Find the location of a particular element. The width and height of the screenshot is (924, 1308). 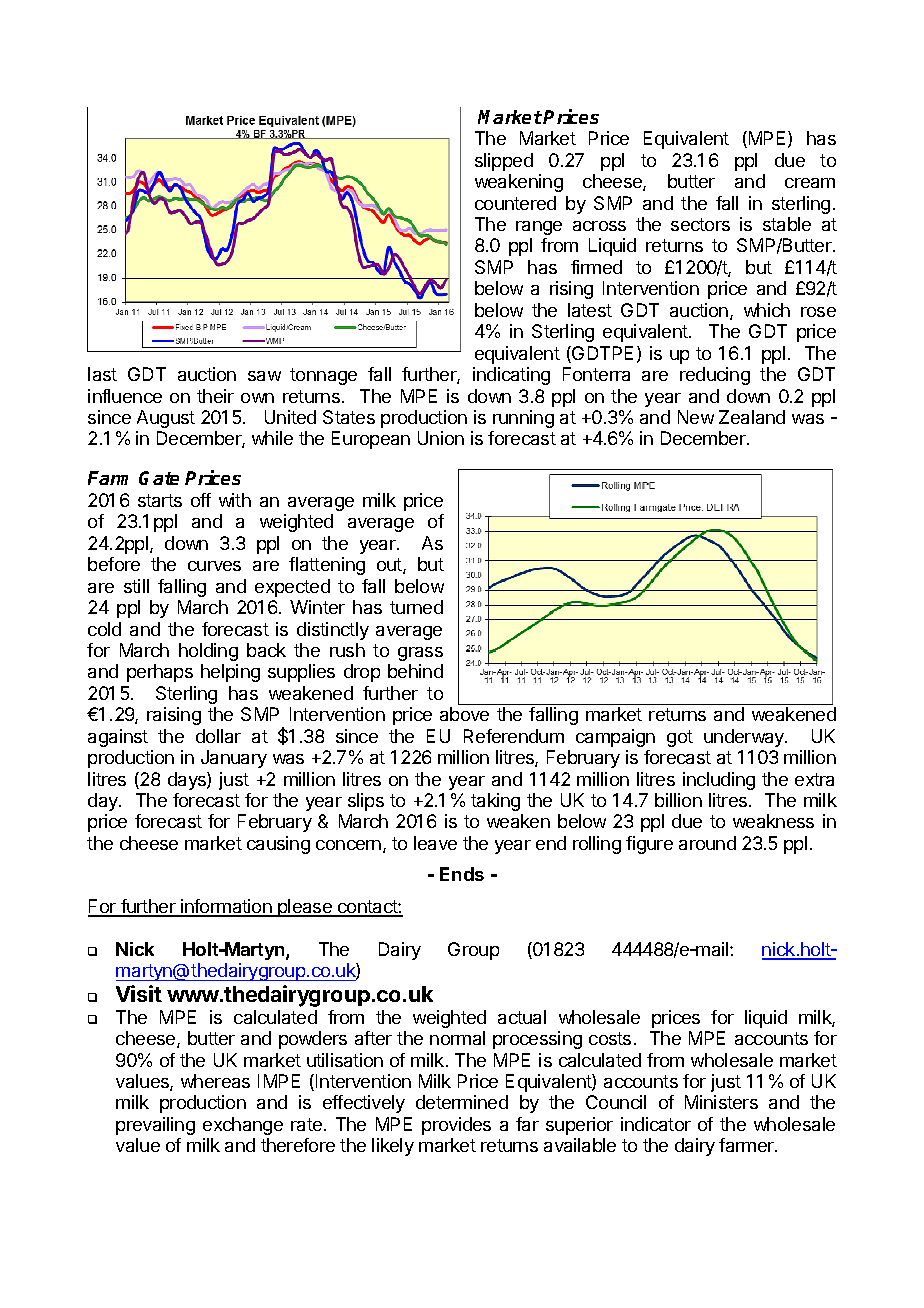

Ministers is located at coordinates (721, 1102).
